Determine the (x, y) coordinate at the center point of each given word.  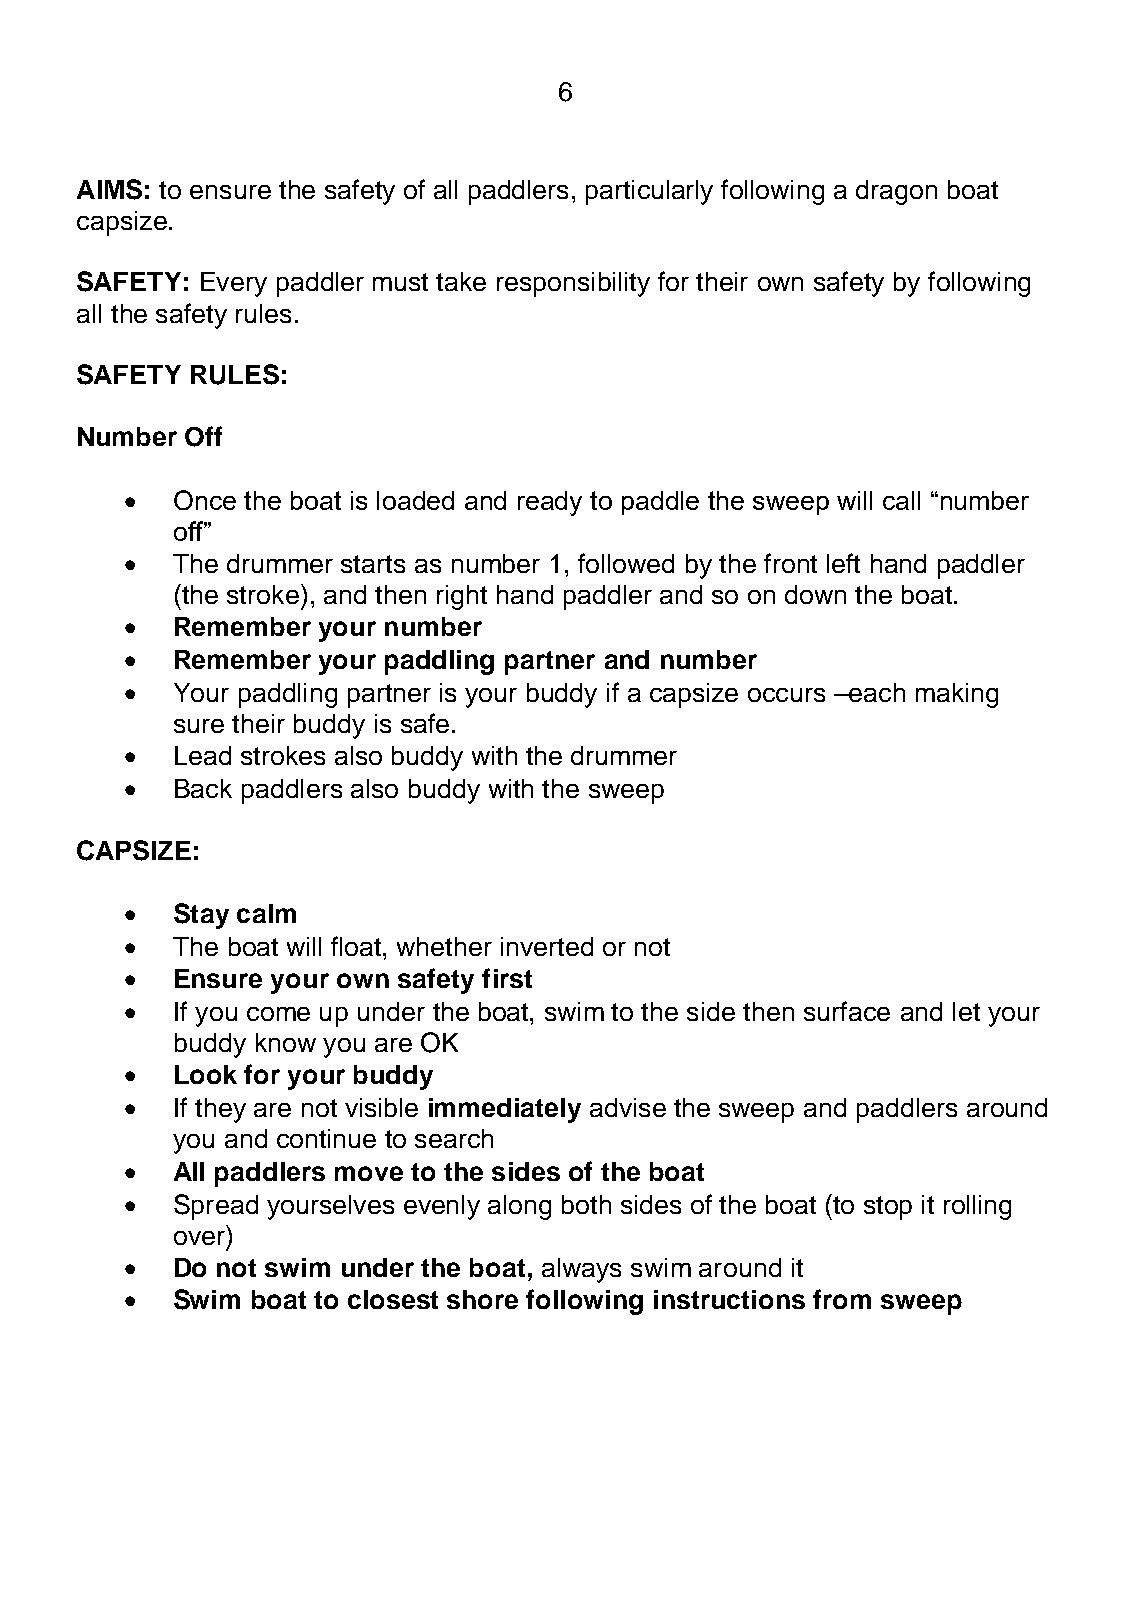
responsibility (573, 284)
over (201, 1239)
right (462, 597)
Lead (203, 755)
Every (234, 284)
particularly (649, 192)
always (581, 1270)
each (876, 692)
